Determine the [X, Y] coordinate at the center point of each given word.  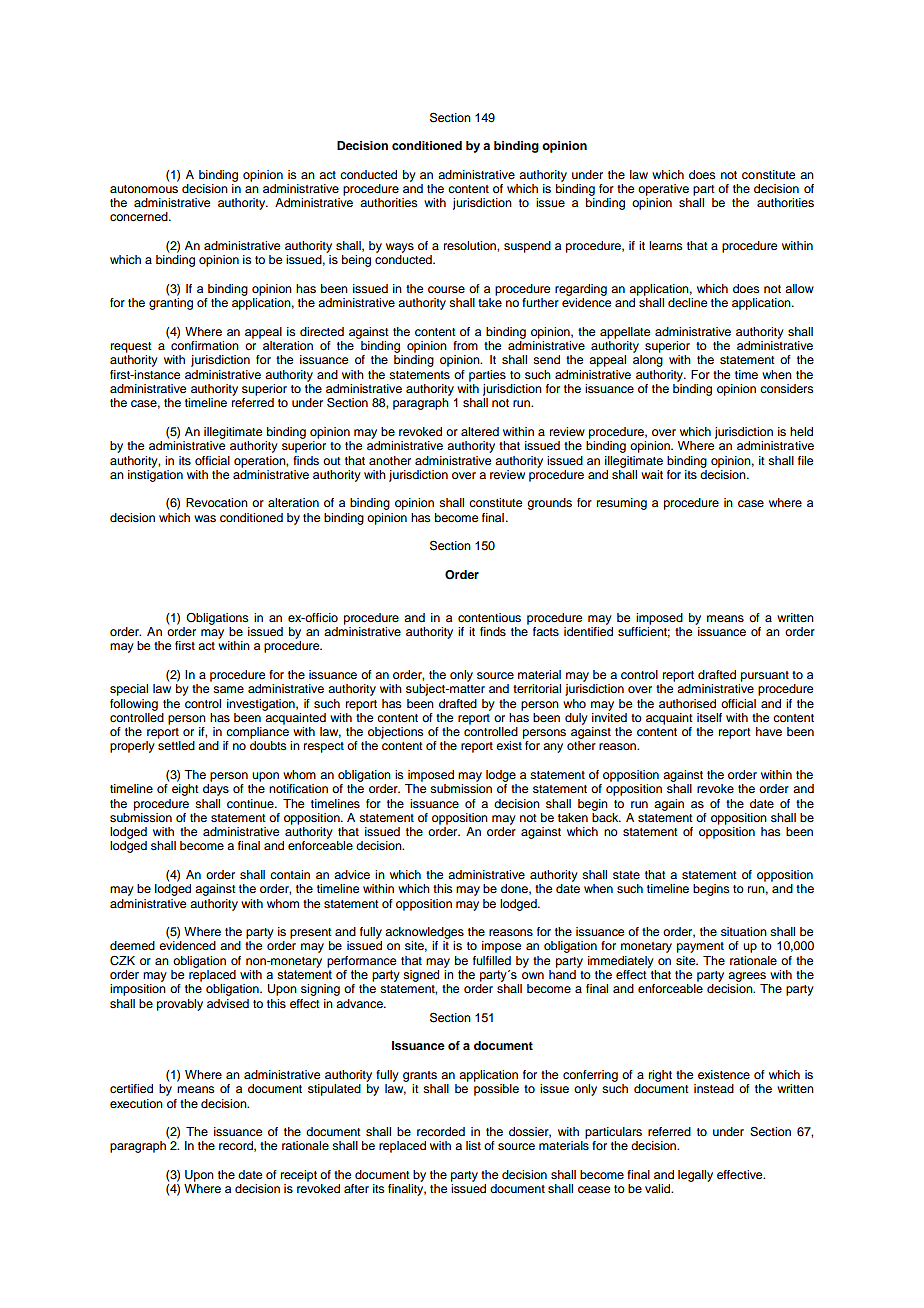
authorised [687, 703]
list [473, 1145]
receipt [299, 1176]
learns [666, 245]
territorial [537, 688]
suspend [527, 247]
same [228, 689]
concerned [140, 216]
